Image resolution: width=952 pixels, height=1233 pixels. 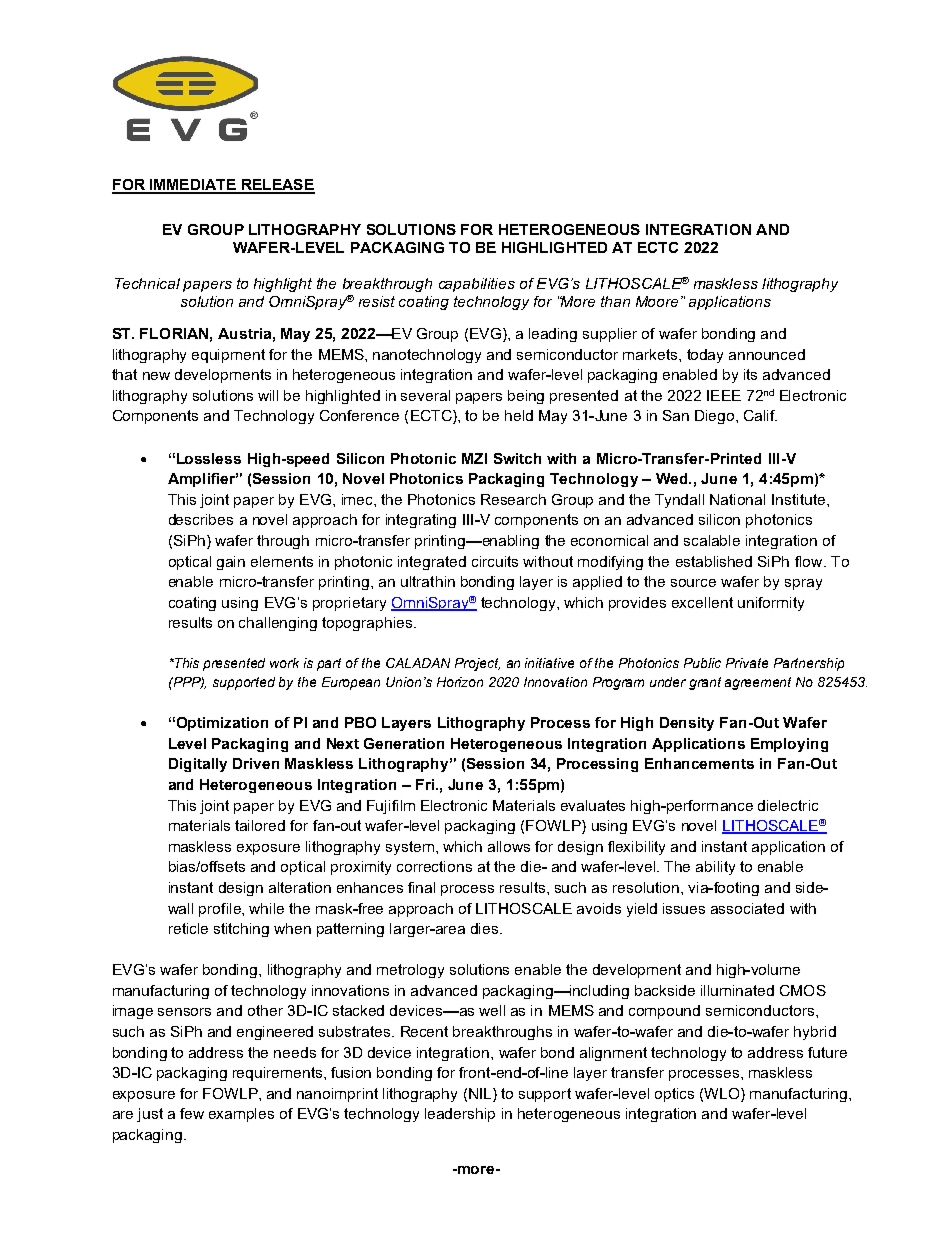 I want to click on corrections, so click(x=434, y=866).
